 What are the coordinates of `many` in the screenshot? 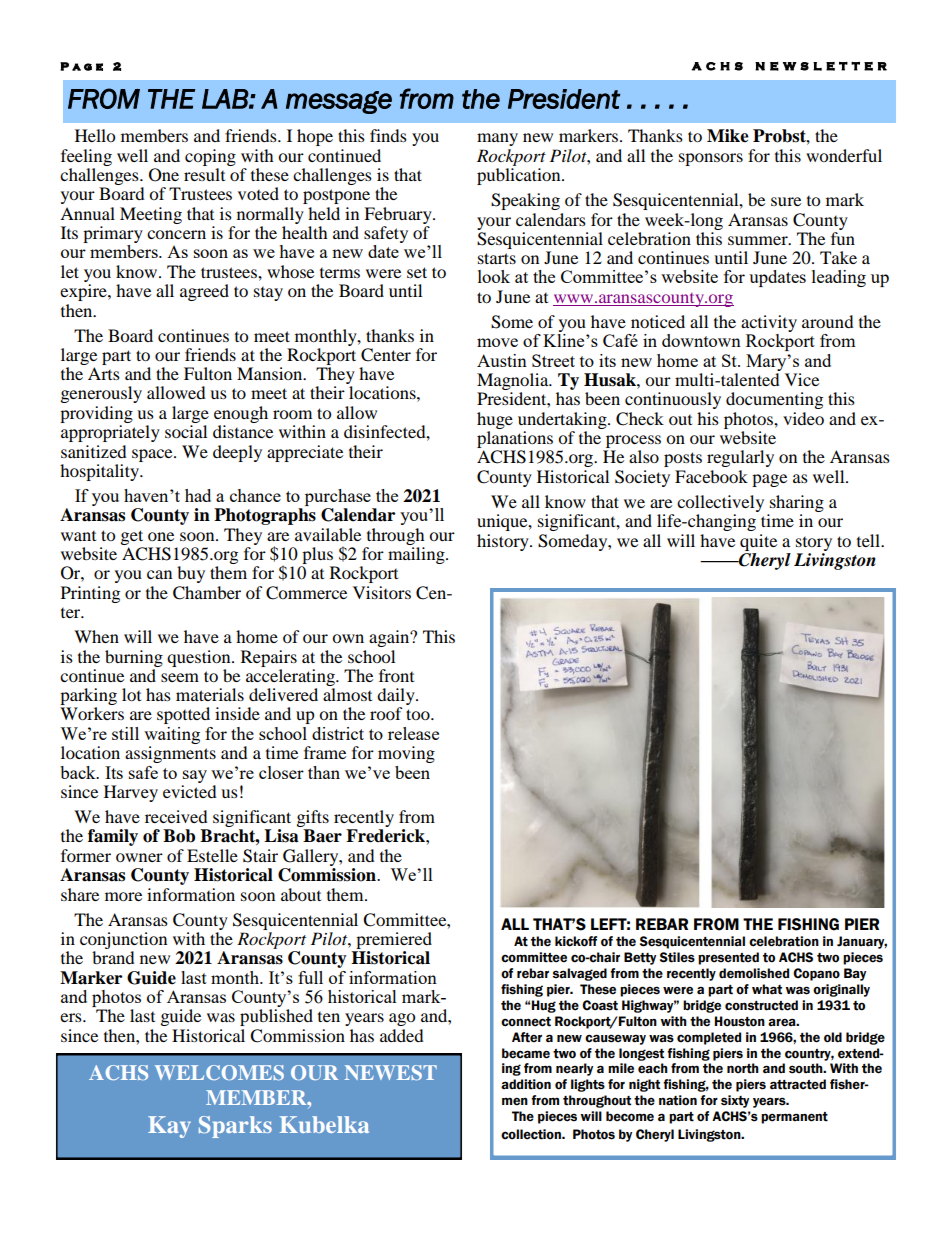 It's located at (497, 139).
